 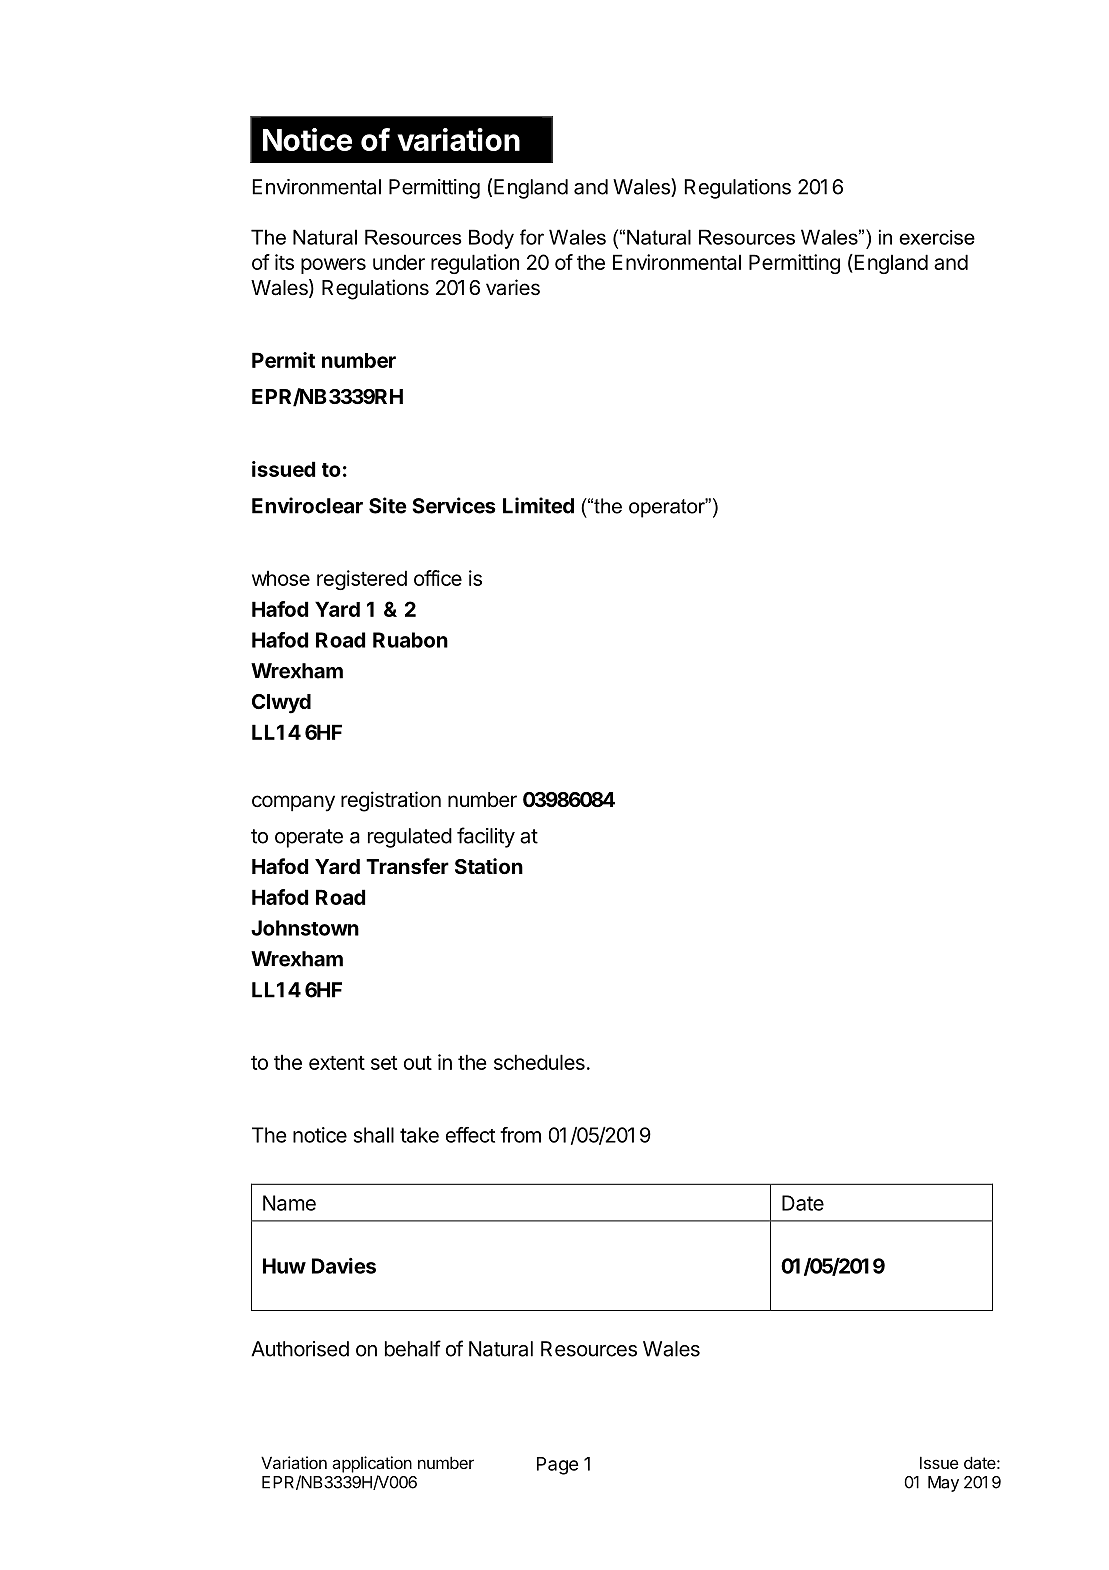 What do you see at coordinates (372, 1464) in the screenshot?
I see `application` at bounding box center [372, 1464].
